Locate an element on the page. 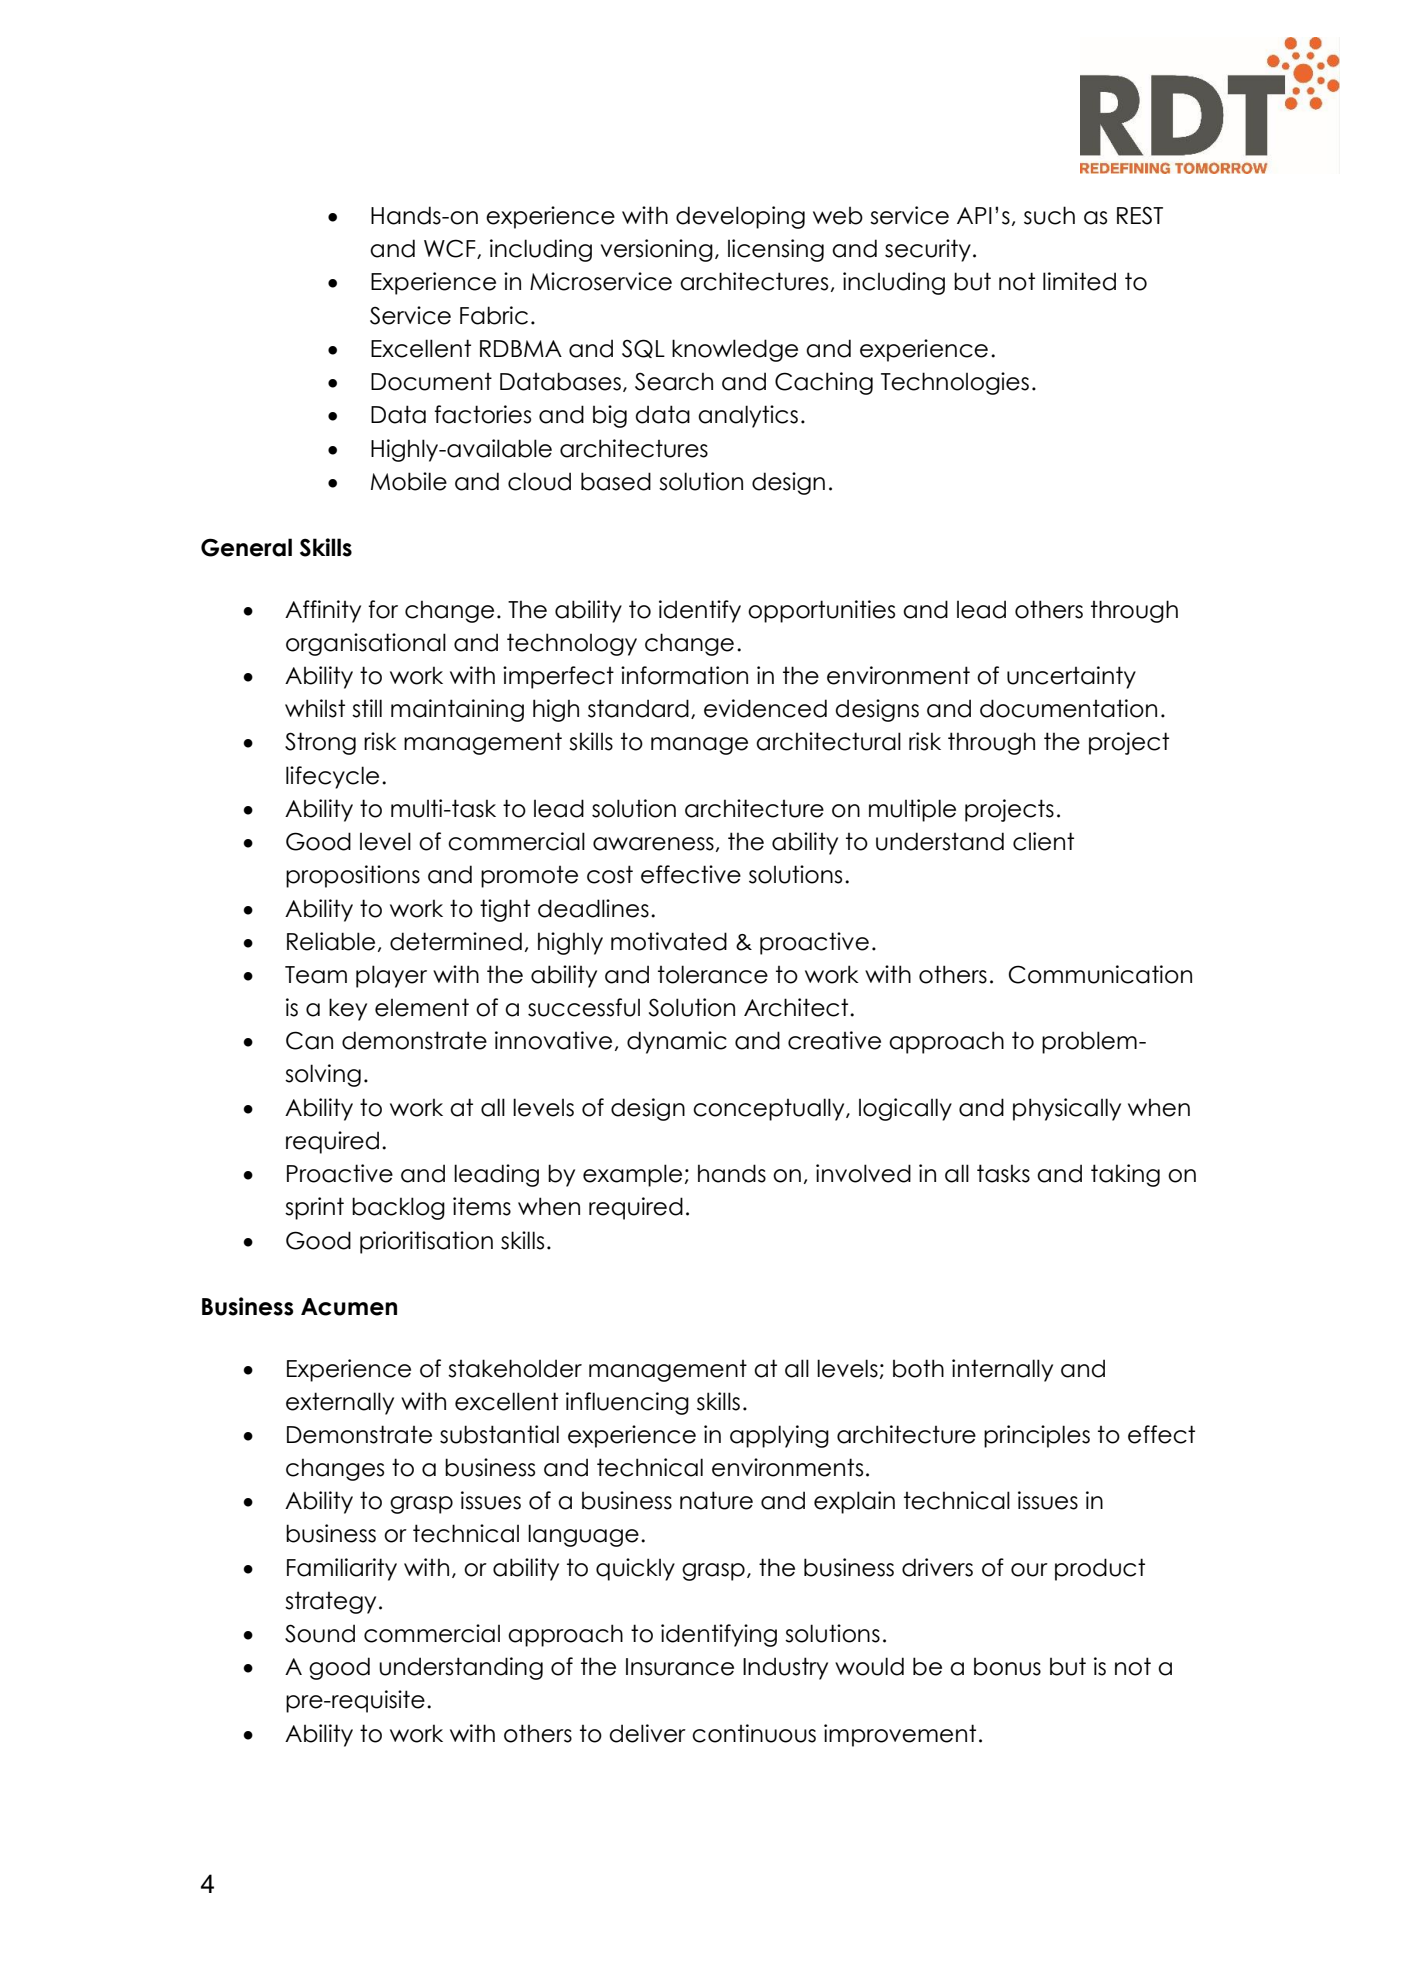  Communication is located at coordinates (1100, 974).
